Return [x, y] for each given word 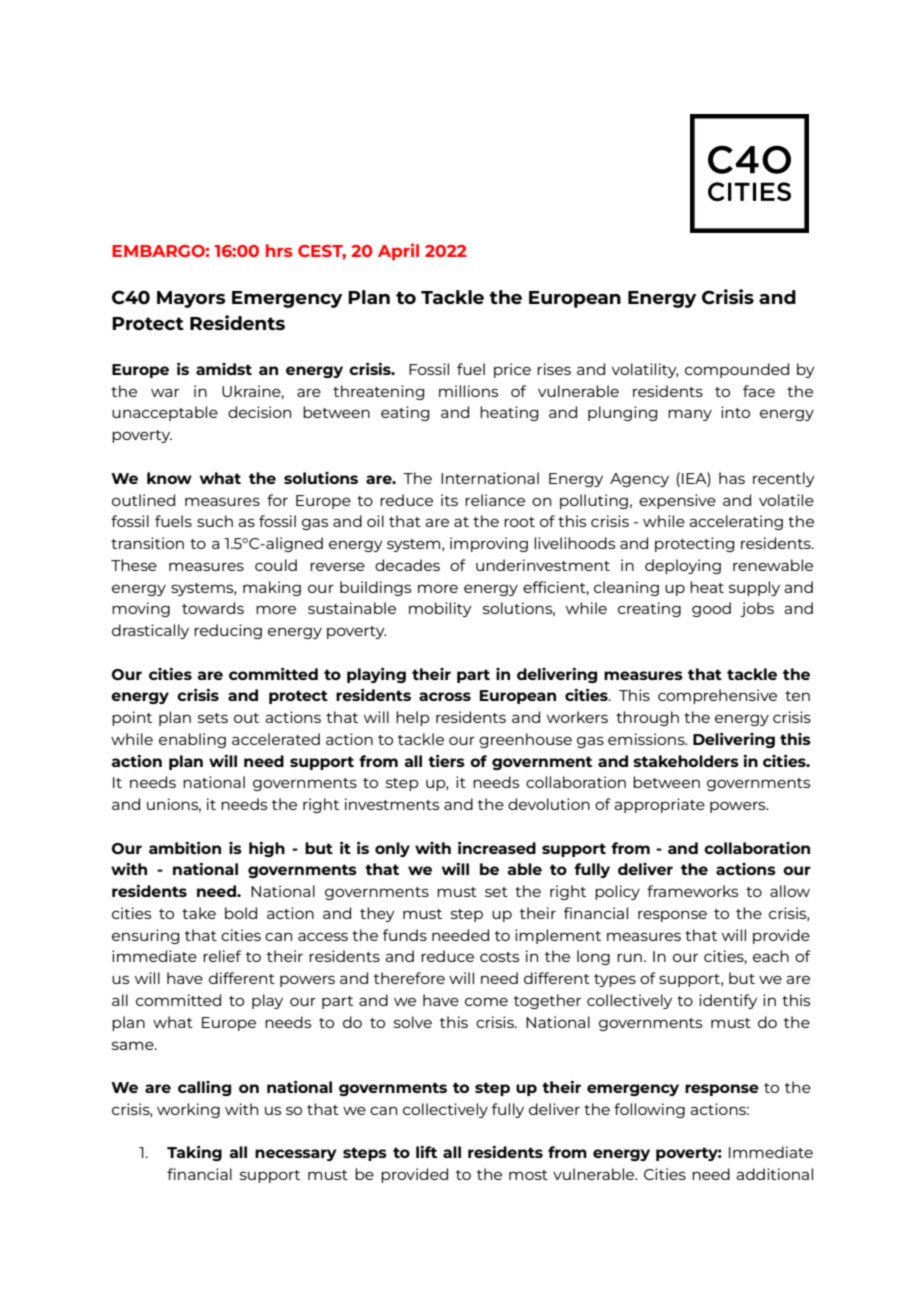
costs [499, 957]
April [398, 252]
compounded [737, 370]
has [732, 478]
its [449, 500]
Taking [194, 1153]
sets [213, 718]
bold [241, 913]
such [215, 521]
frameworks [692, 891]
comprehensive [717, 696]
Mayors [191, 299]
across [445, 696]
